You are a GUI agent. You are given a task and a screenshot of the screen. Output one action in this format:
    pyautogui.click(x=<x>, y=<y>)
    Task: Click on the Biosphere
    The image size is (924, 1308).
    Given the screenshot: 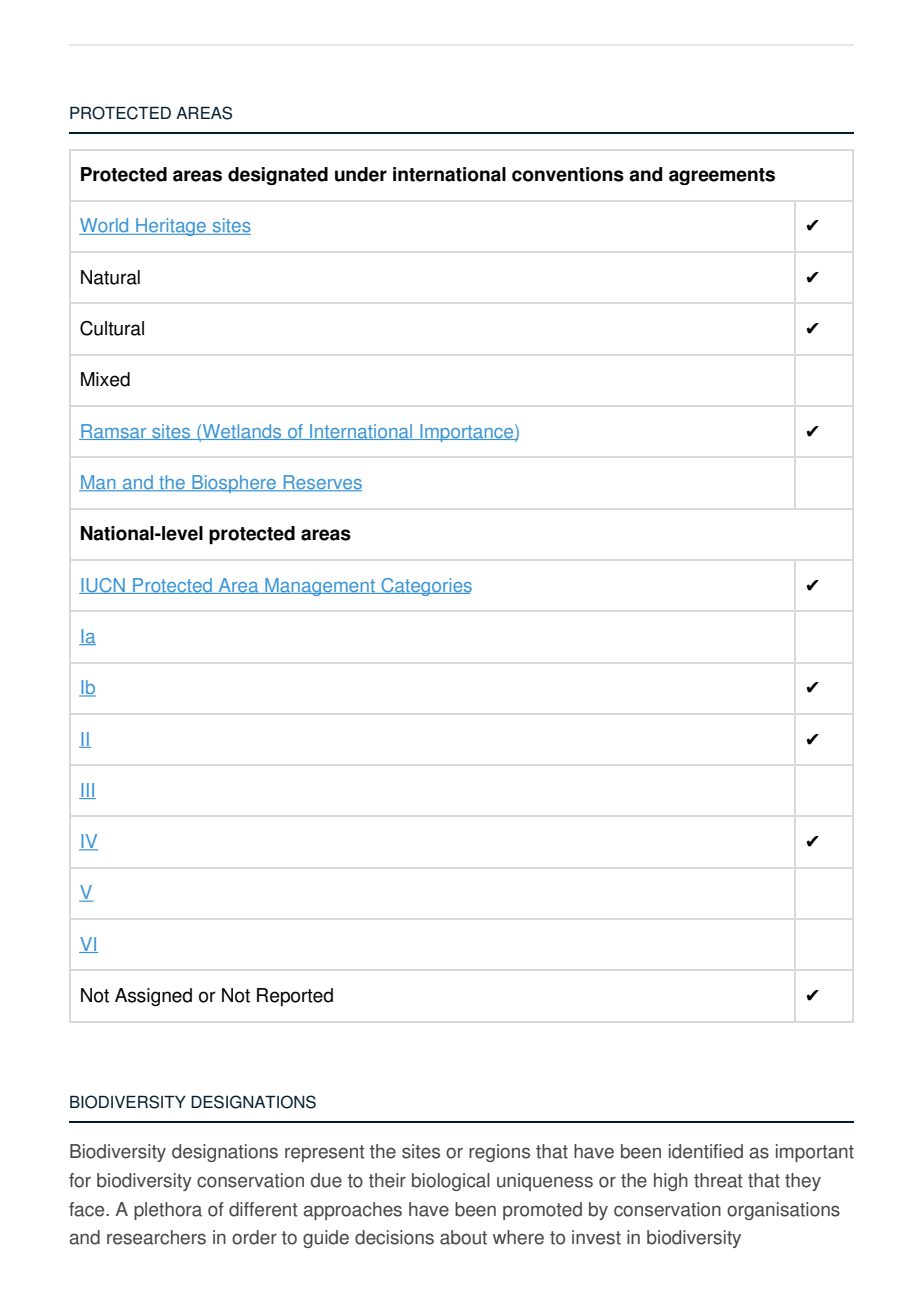 What is the action you would take?
    pyautogui.click(x=234, y=484)
